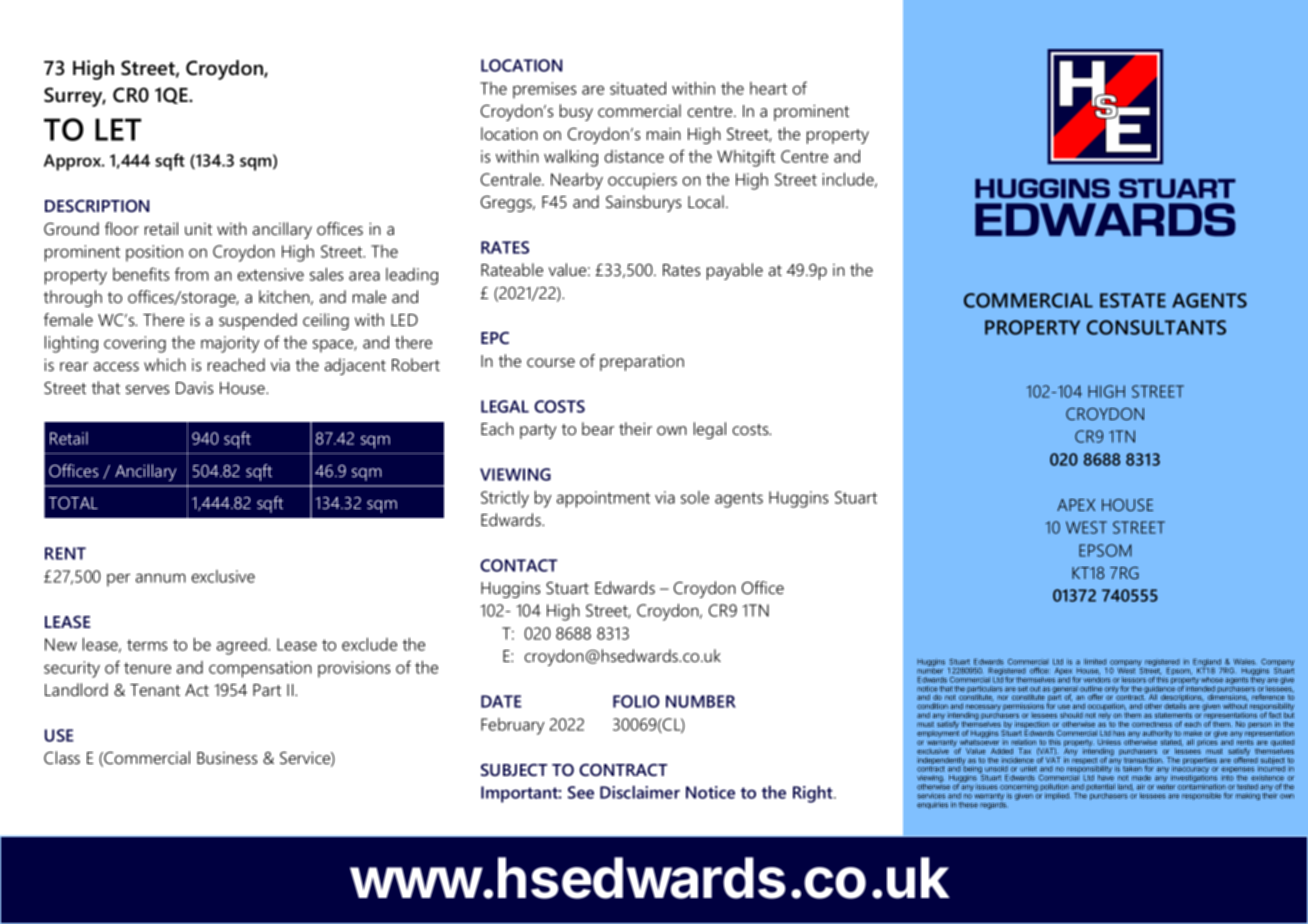 This screenshot has width=1308, height=924. Describe the element at coordinates (518, 565) in the screenshot. I see `CONTACT` at that location.
